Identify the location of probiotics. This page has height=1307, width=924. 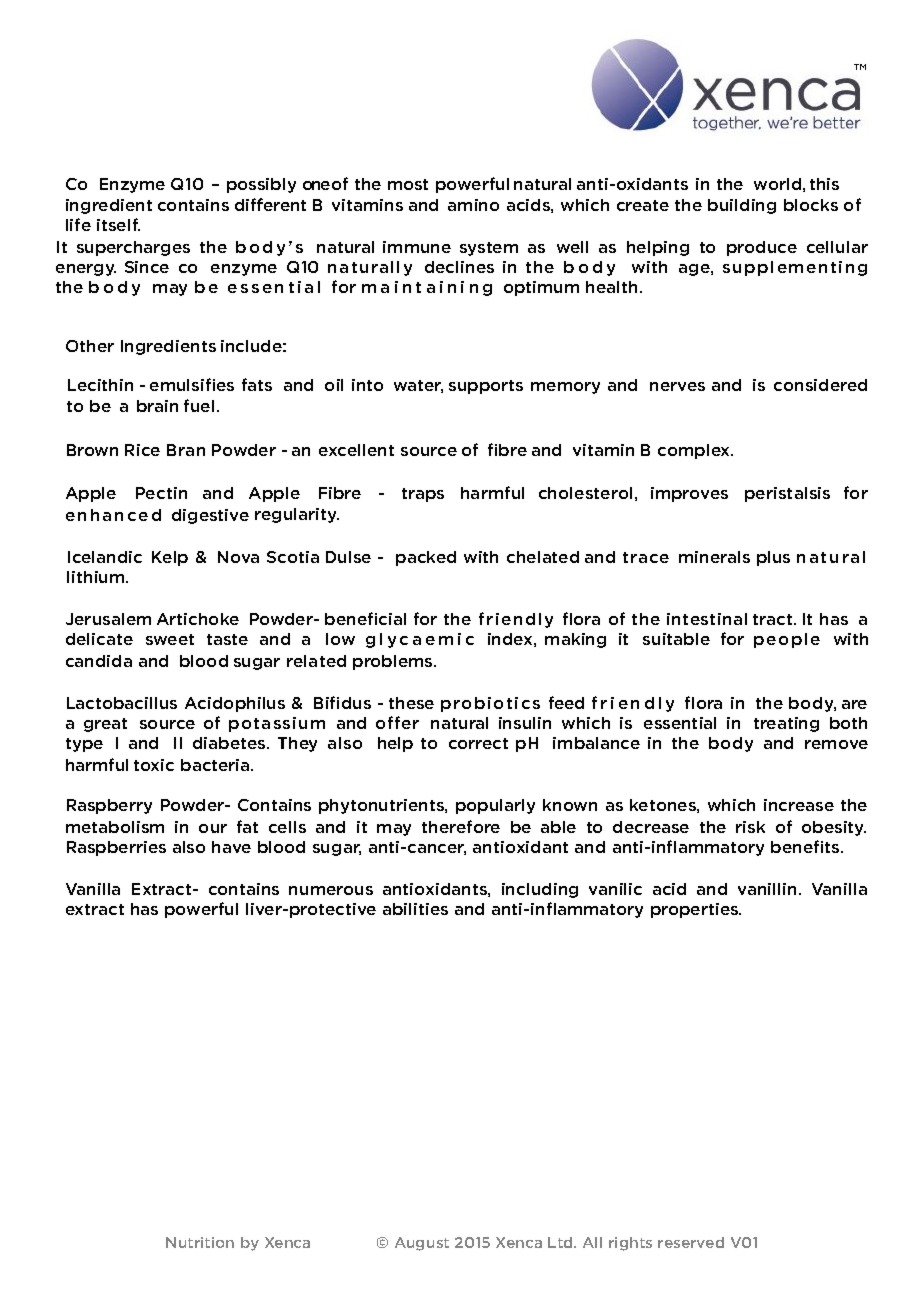
(490, 704).
